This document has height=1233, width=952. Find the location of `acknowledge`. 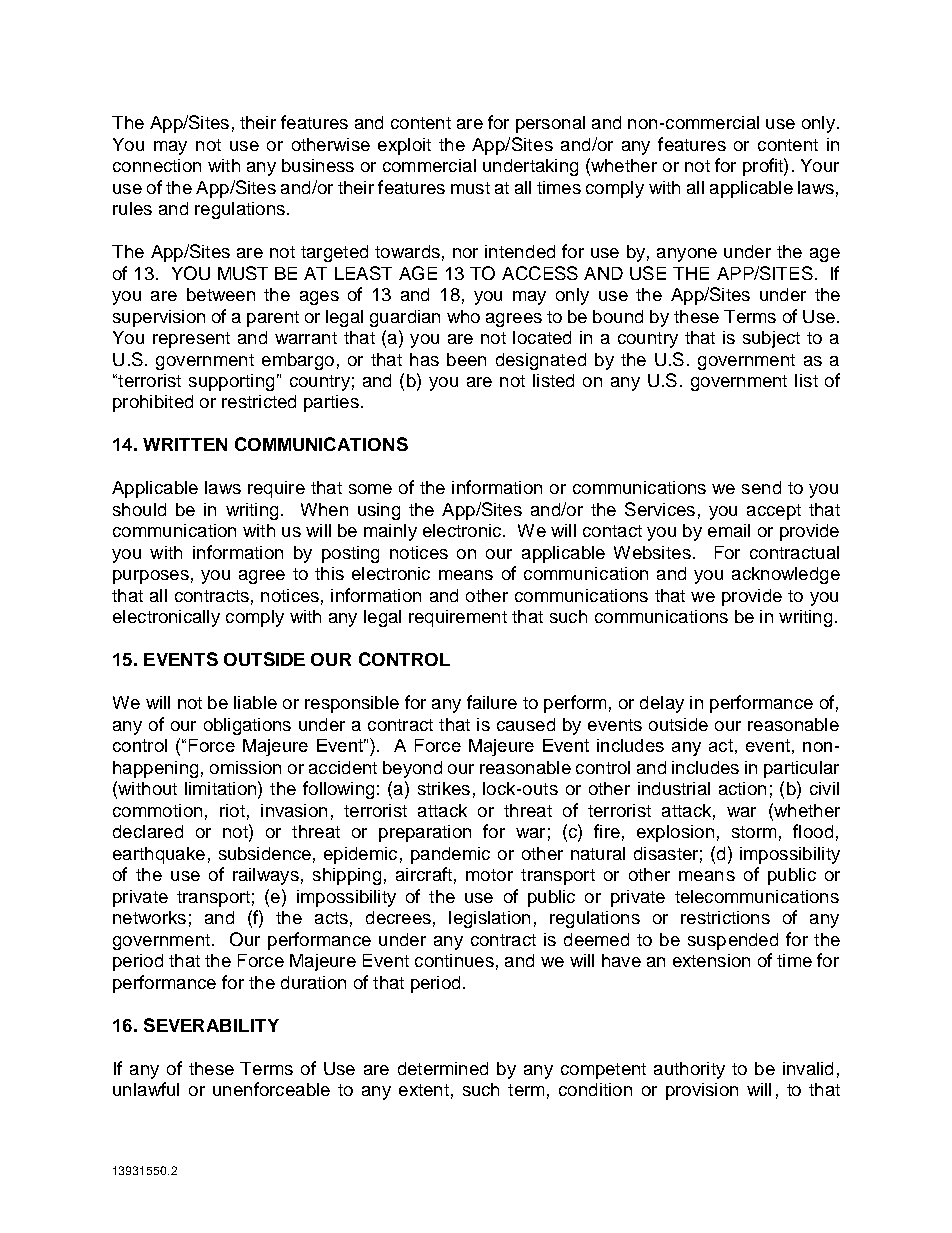

acknowledge is located at coordinates (786, 575).
